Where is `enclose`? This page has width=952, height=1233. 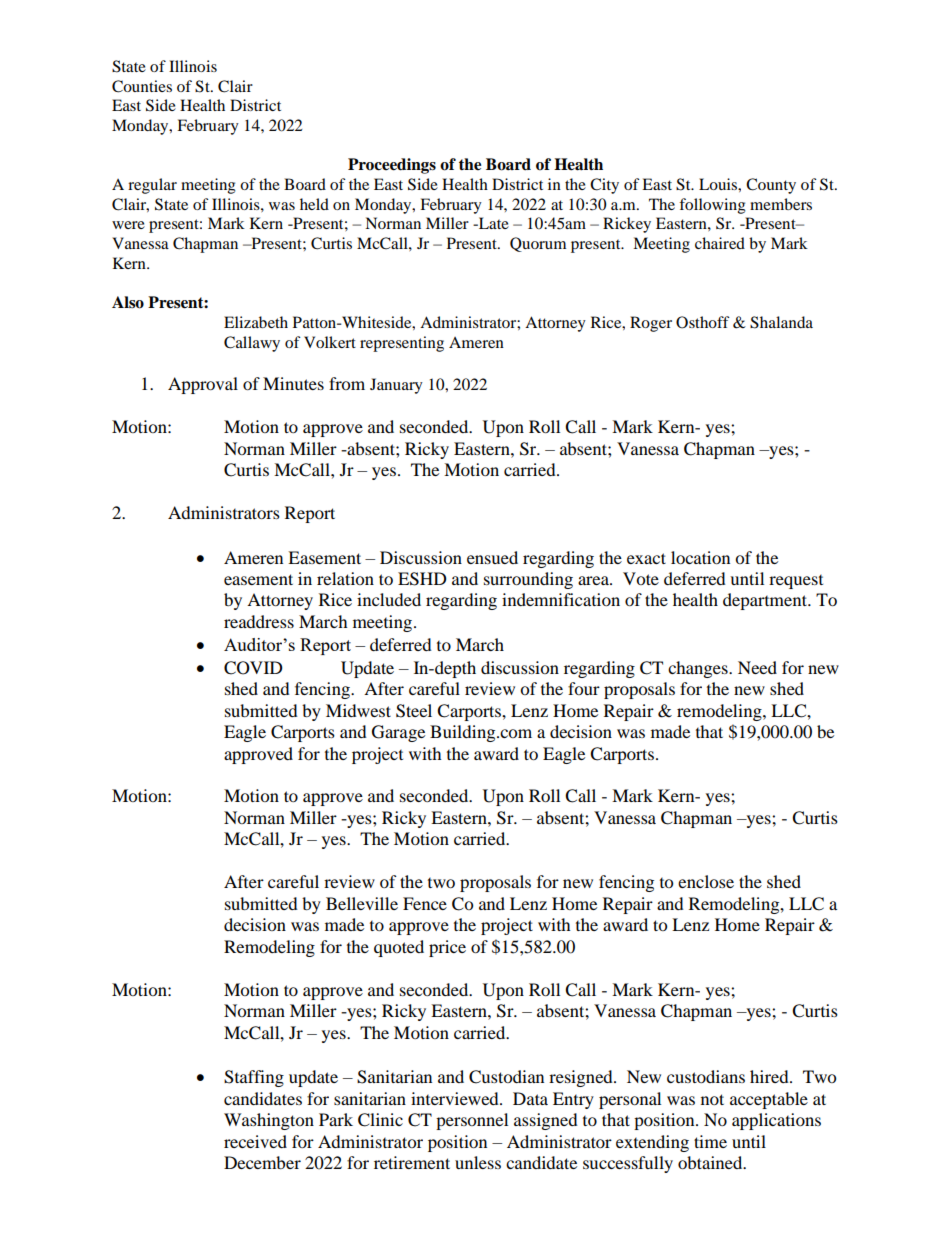 enclose is located at coordinates (706, 881).
